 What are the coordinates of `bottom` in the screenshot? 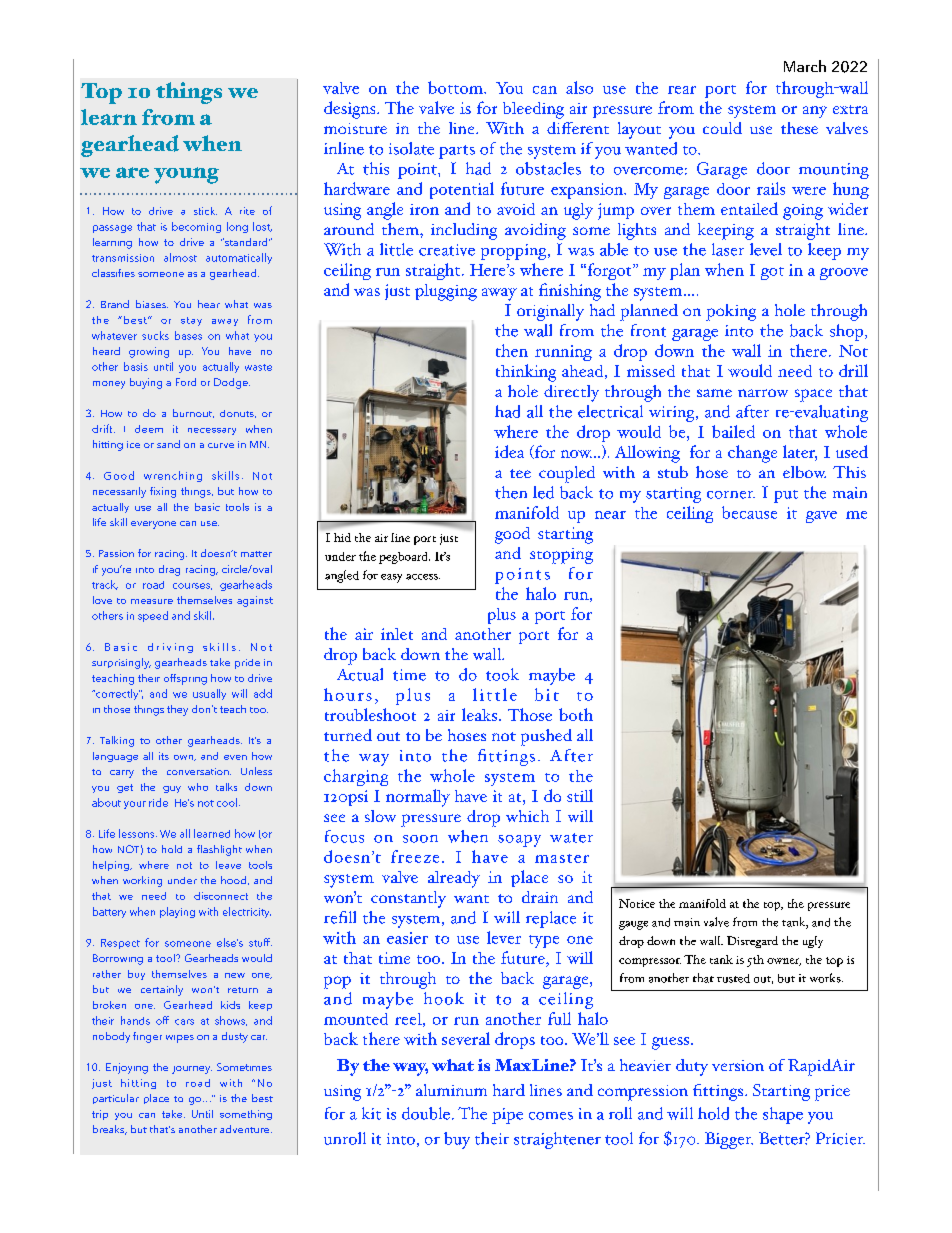 It's located at (456, 87).
